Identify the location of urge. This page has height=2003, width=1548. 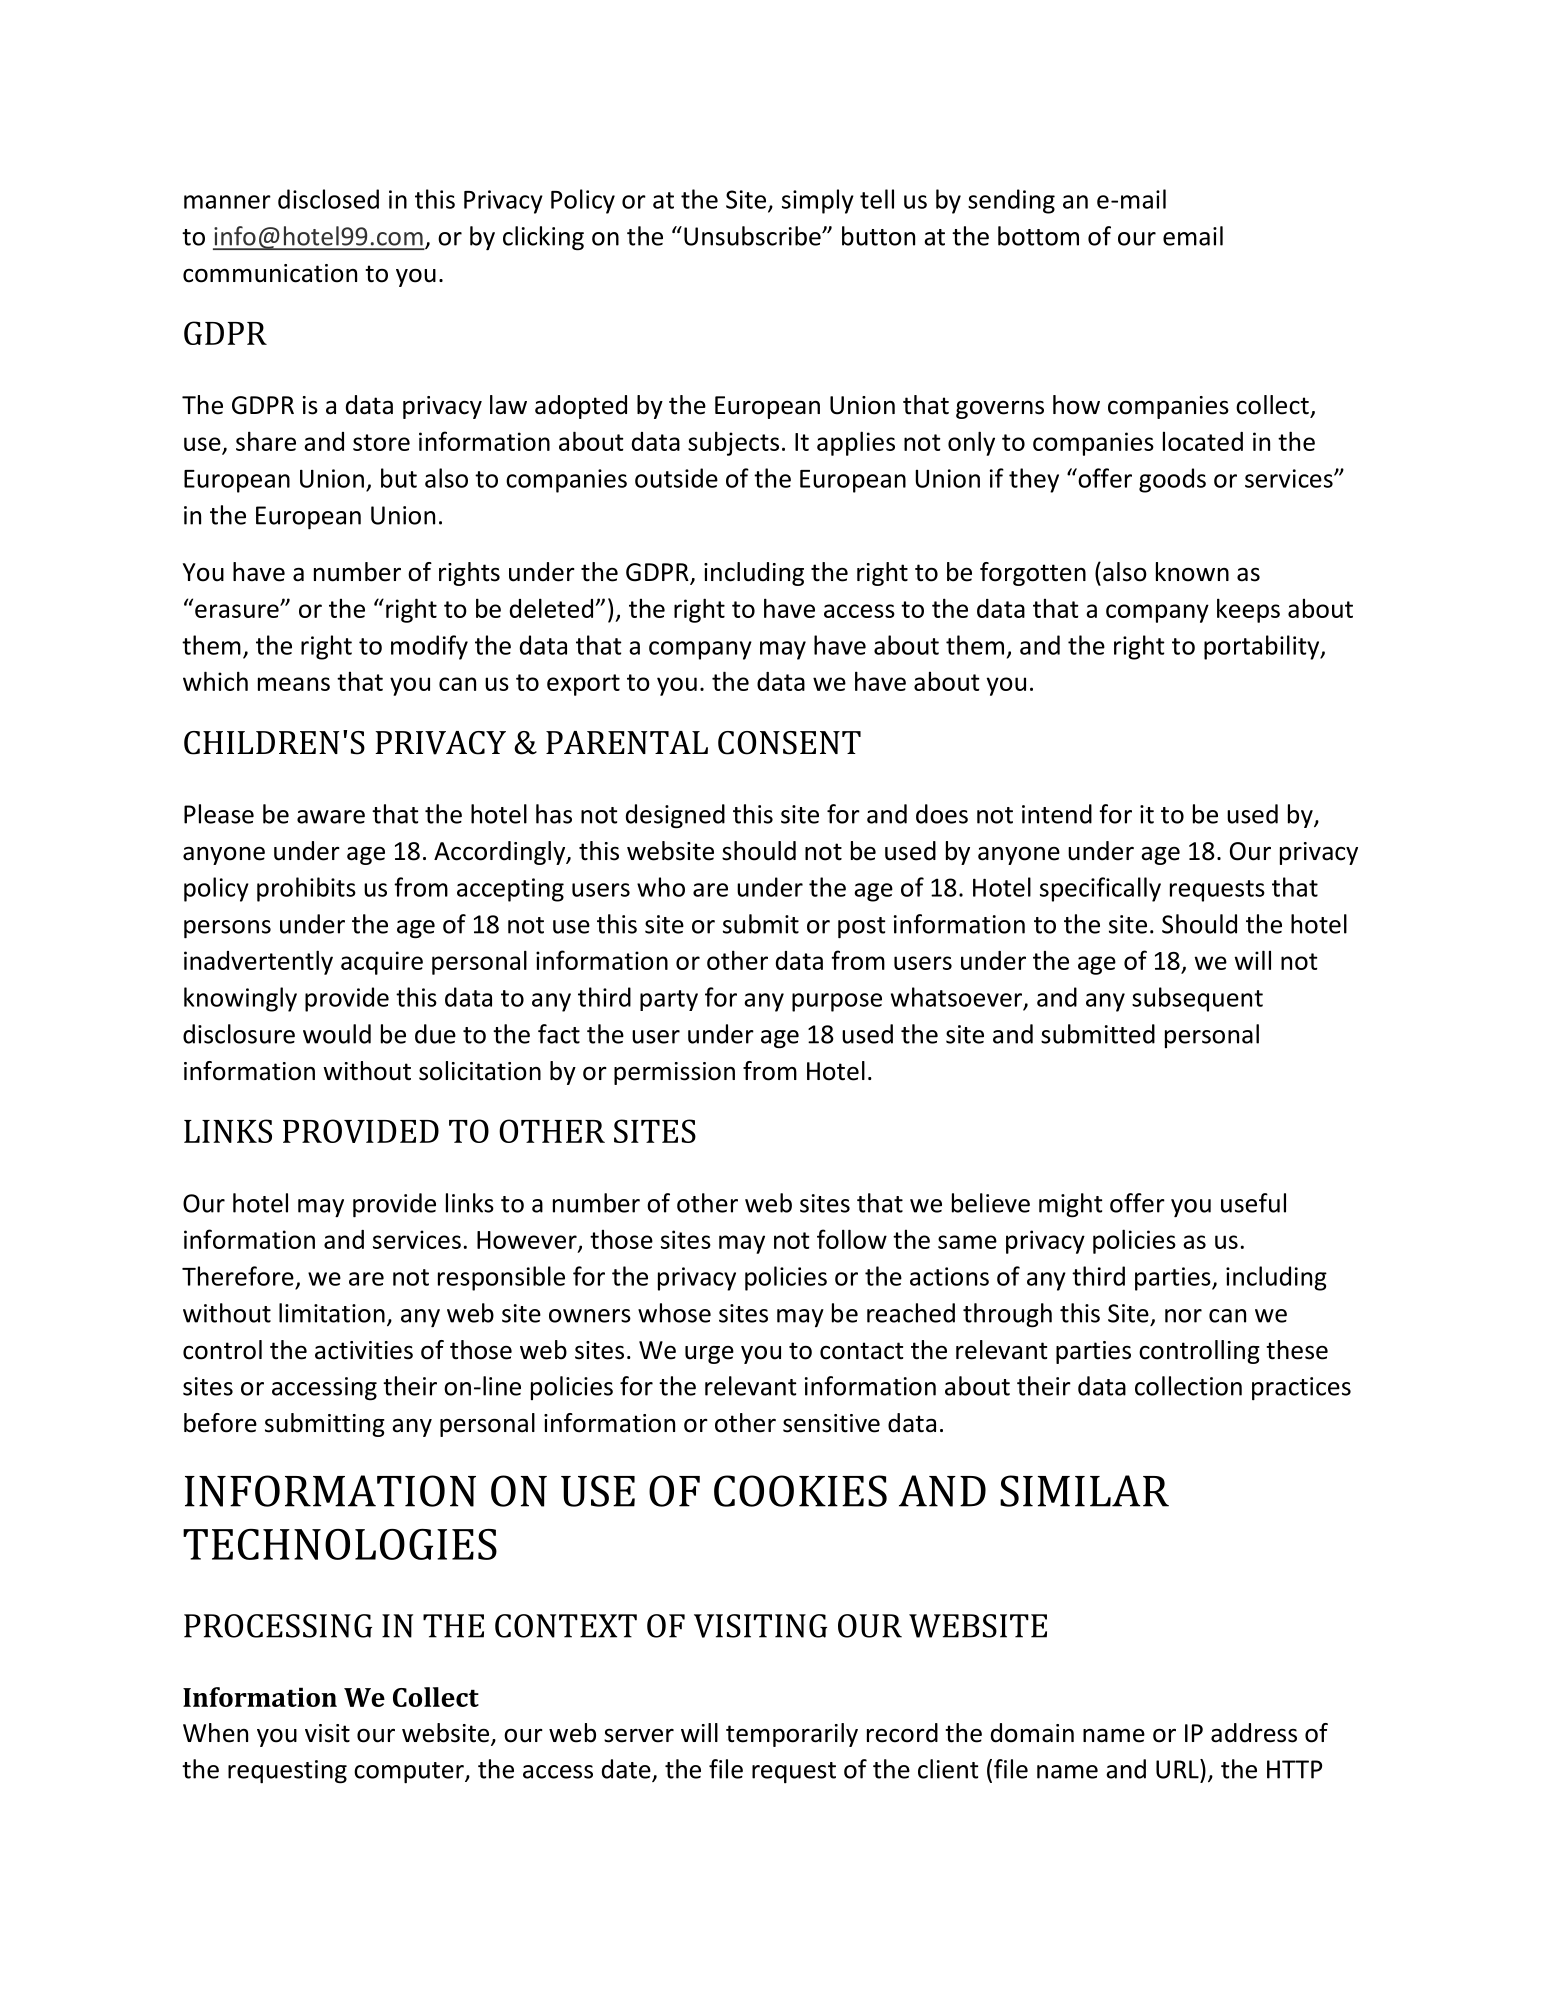
(709, 1354).
